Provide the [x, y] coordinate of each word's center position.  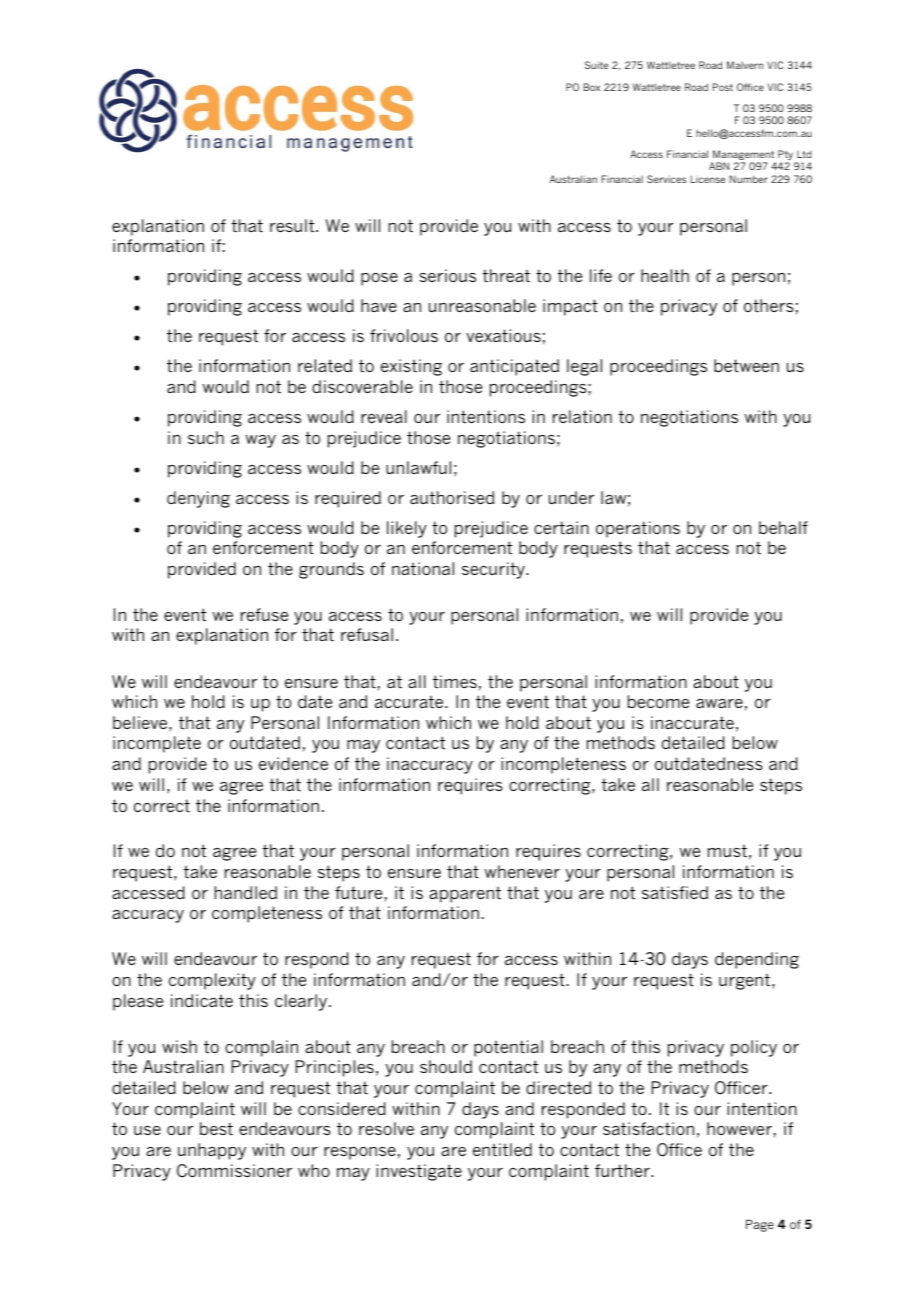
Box [592, 87]
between [746, 366]
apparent [465, 895]
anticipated [514, 367]
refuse [264, 614]
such [206, 437]
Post [723, 87]
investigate [419, 1172]
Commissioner [234, 1171]
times [455, 681]
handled [246, 892]
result [293, 225]
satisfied [675, 892]
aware [719, 703]
